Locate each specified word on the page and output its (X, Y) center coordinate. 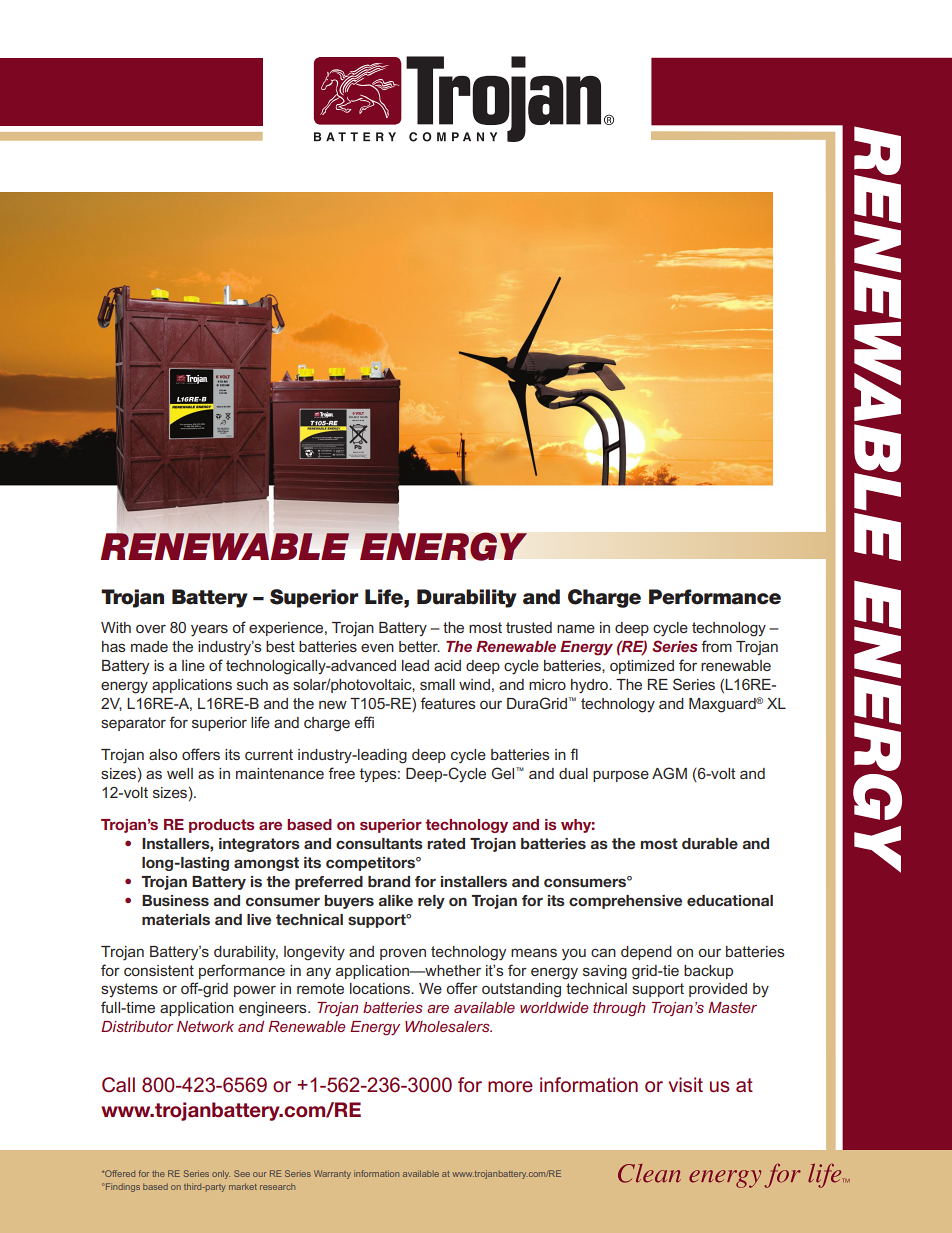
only (221, 1174)
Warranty (332, 1174)
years (209, 630)
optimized (642, 667)
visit (686, 1085)
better (419, 646)
